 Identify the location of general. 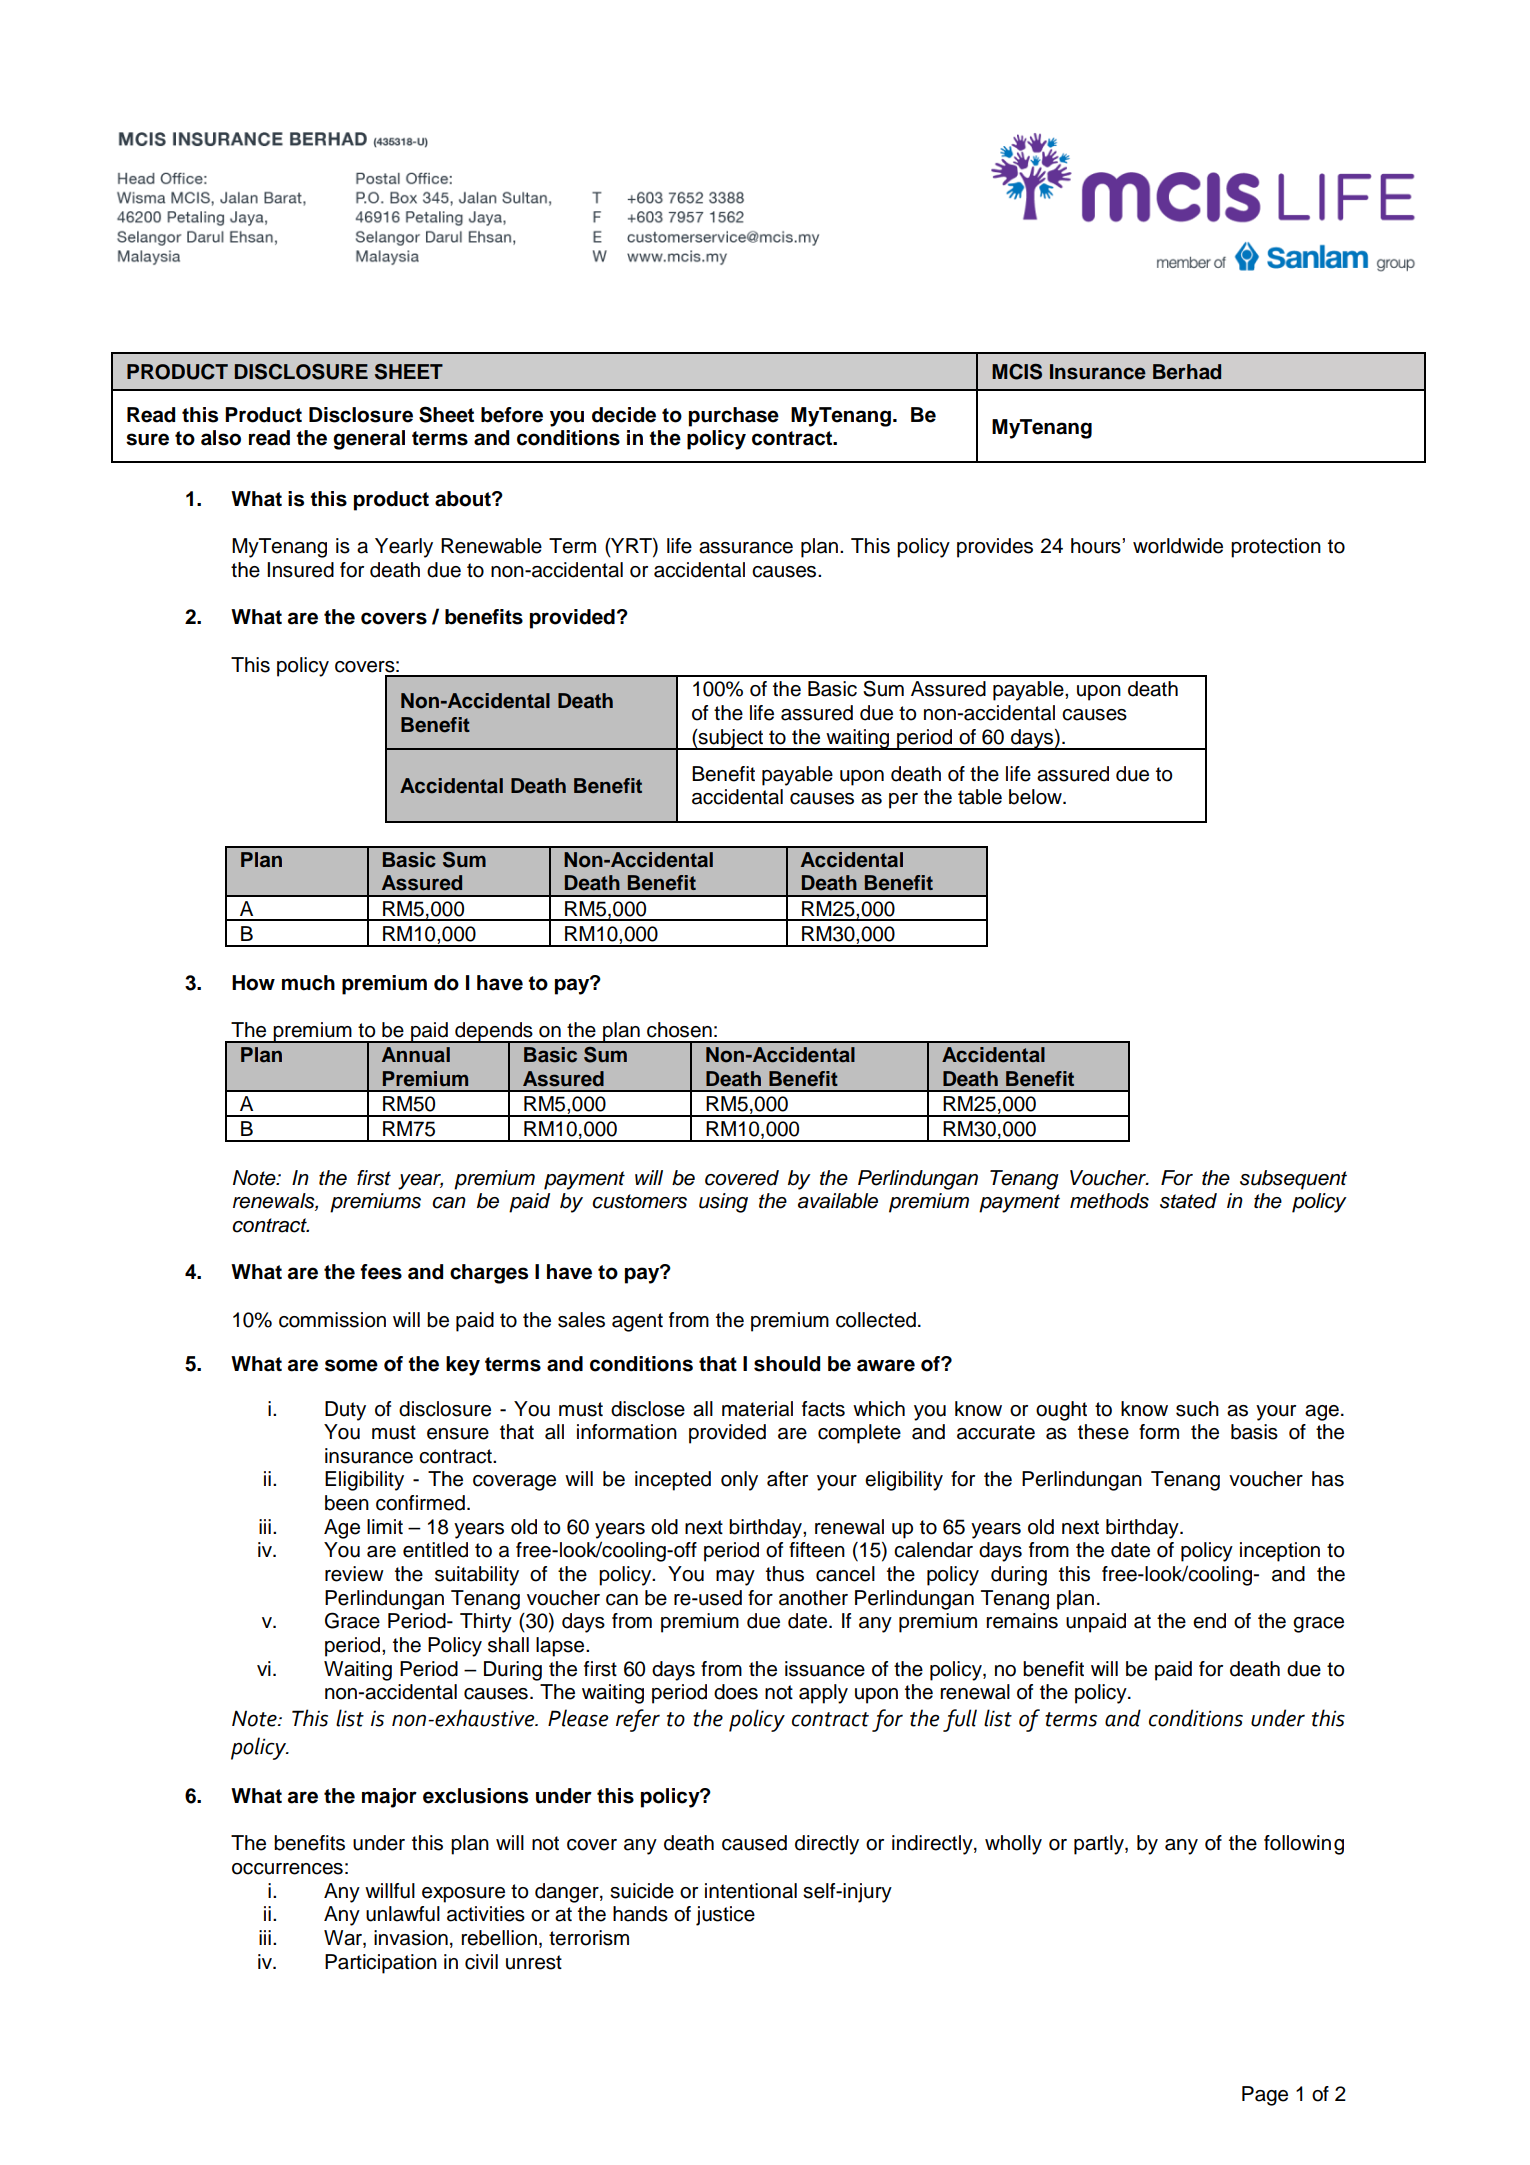
(369, 440).
